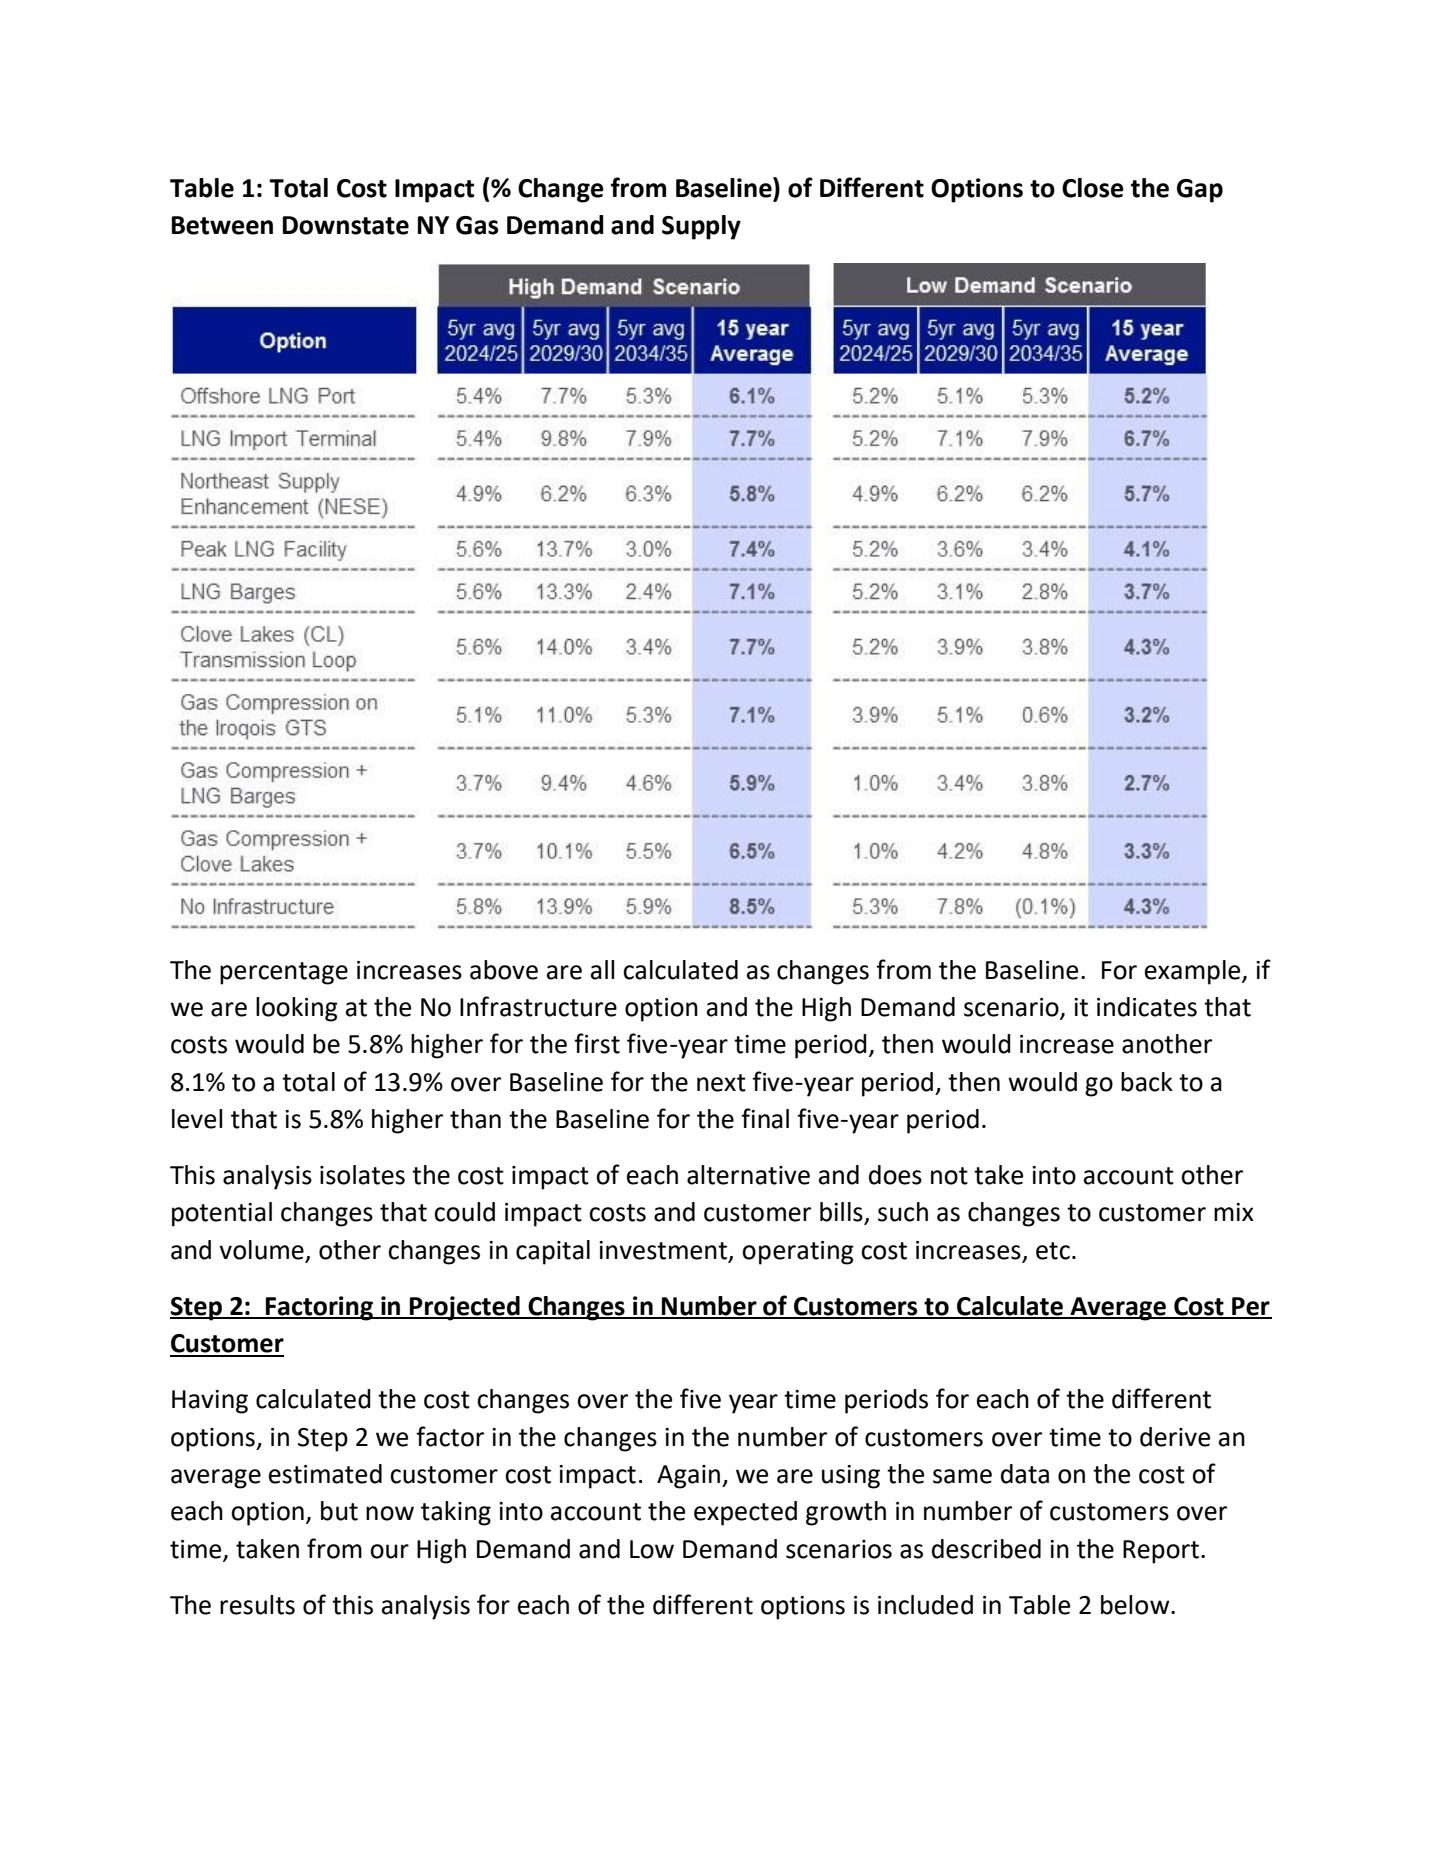  Describe the element at coordinates (745, 1513) in the screenshot. I see `expected` at that location.
